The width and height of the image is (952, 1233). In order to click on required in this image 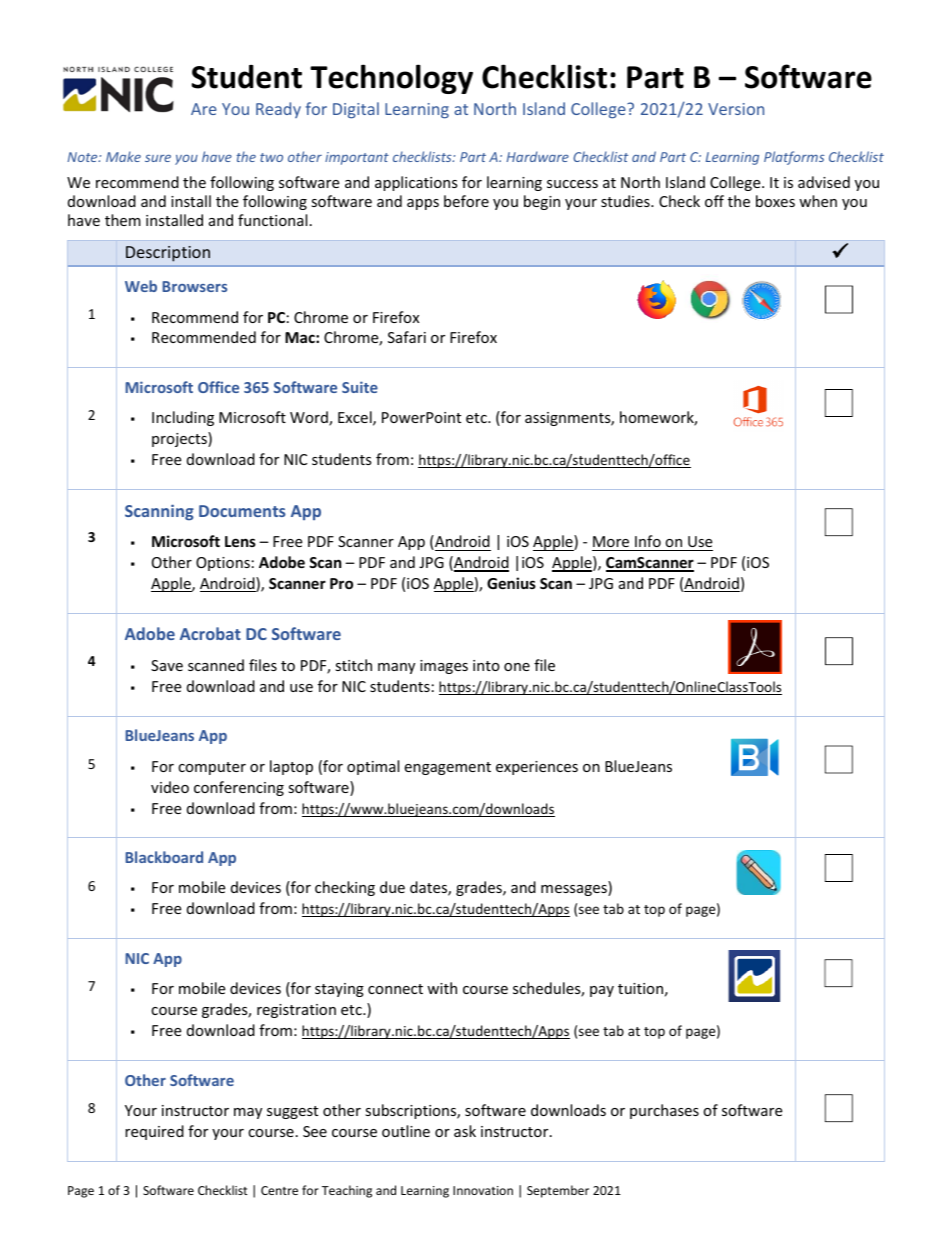, I will do `click(154, 1132)`.
